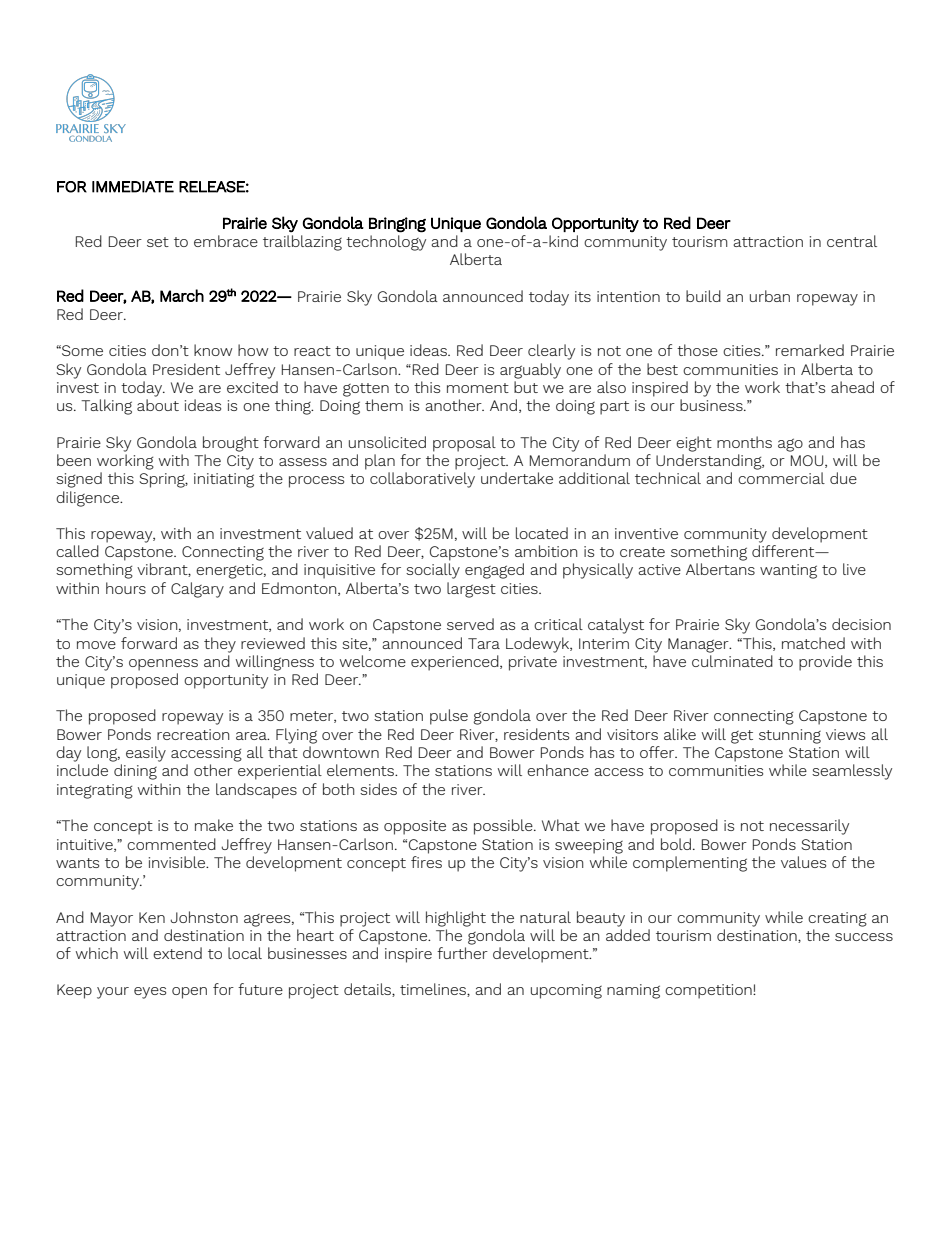 The image size is (952, 1233). What do you see at coordinates (397, 225) in the page?
I see `Bringing` at bounding box center [397, 225].
